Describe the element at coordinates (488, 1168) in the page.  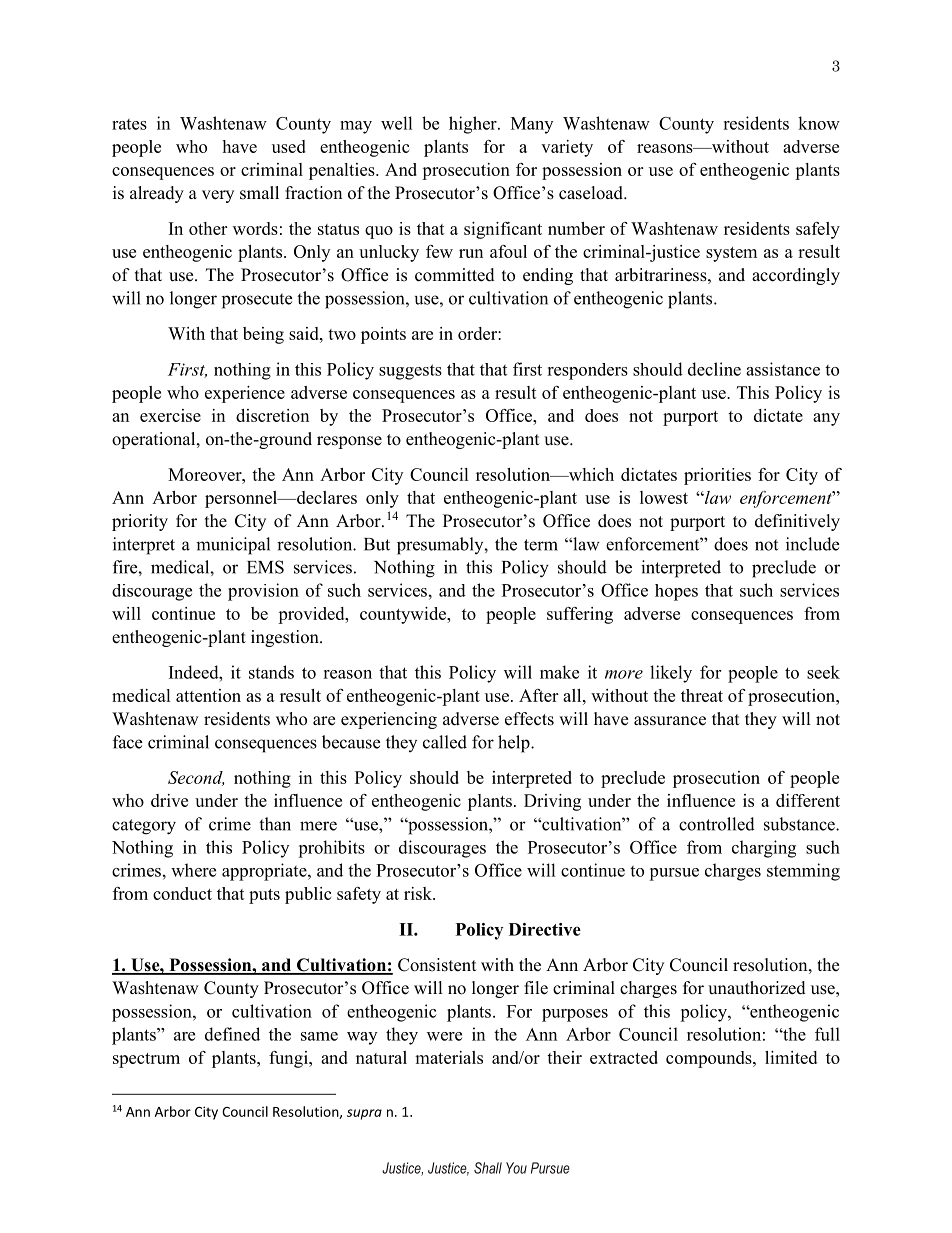
I see `Shall` at that location.
